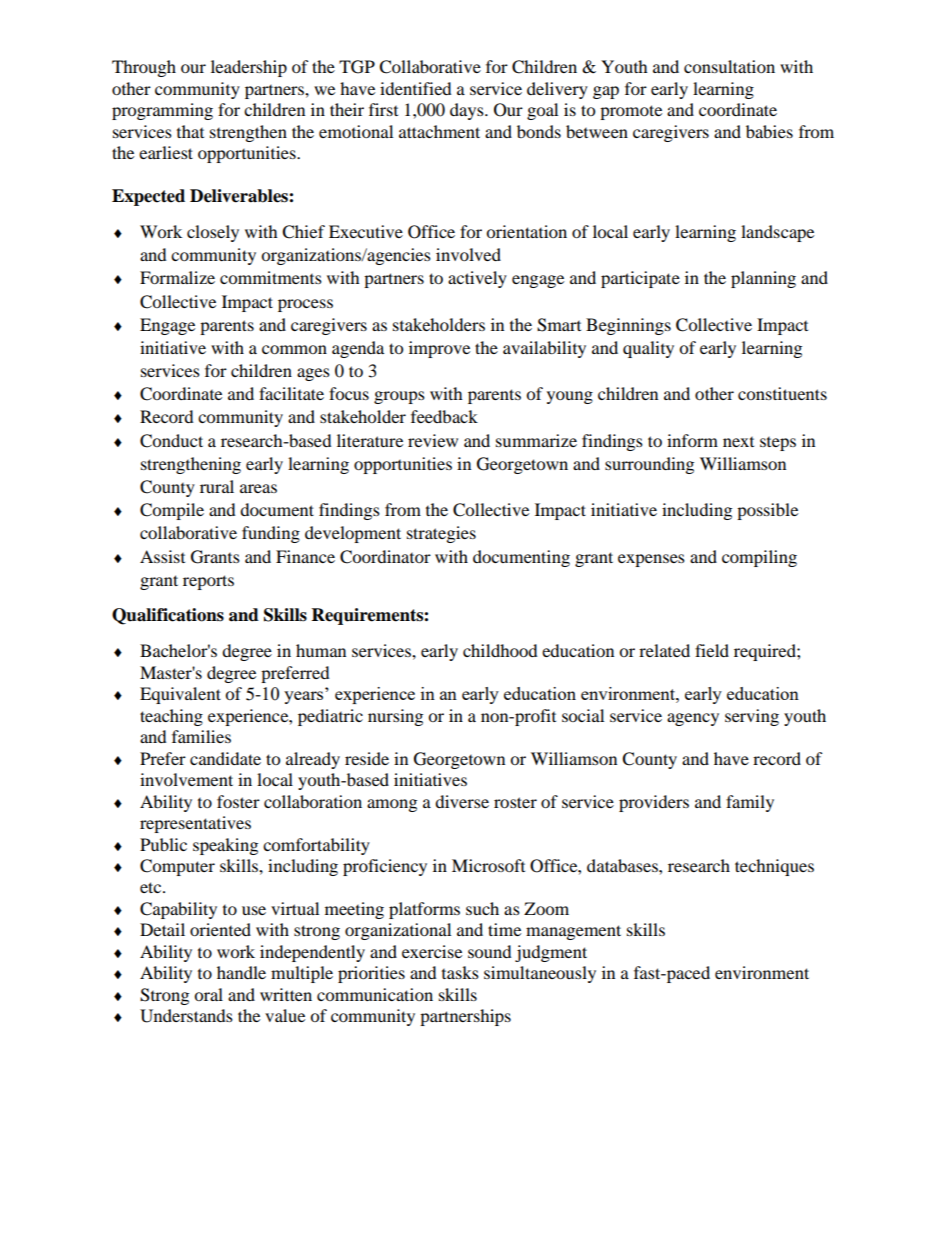 This page has width=952, height=1233. Describe the element at coordinates (249, 68) in the page. I see `leadership` at that location.
